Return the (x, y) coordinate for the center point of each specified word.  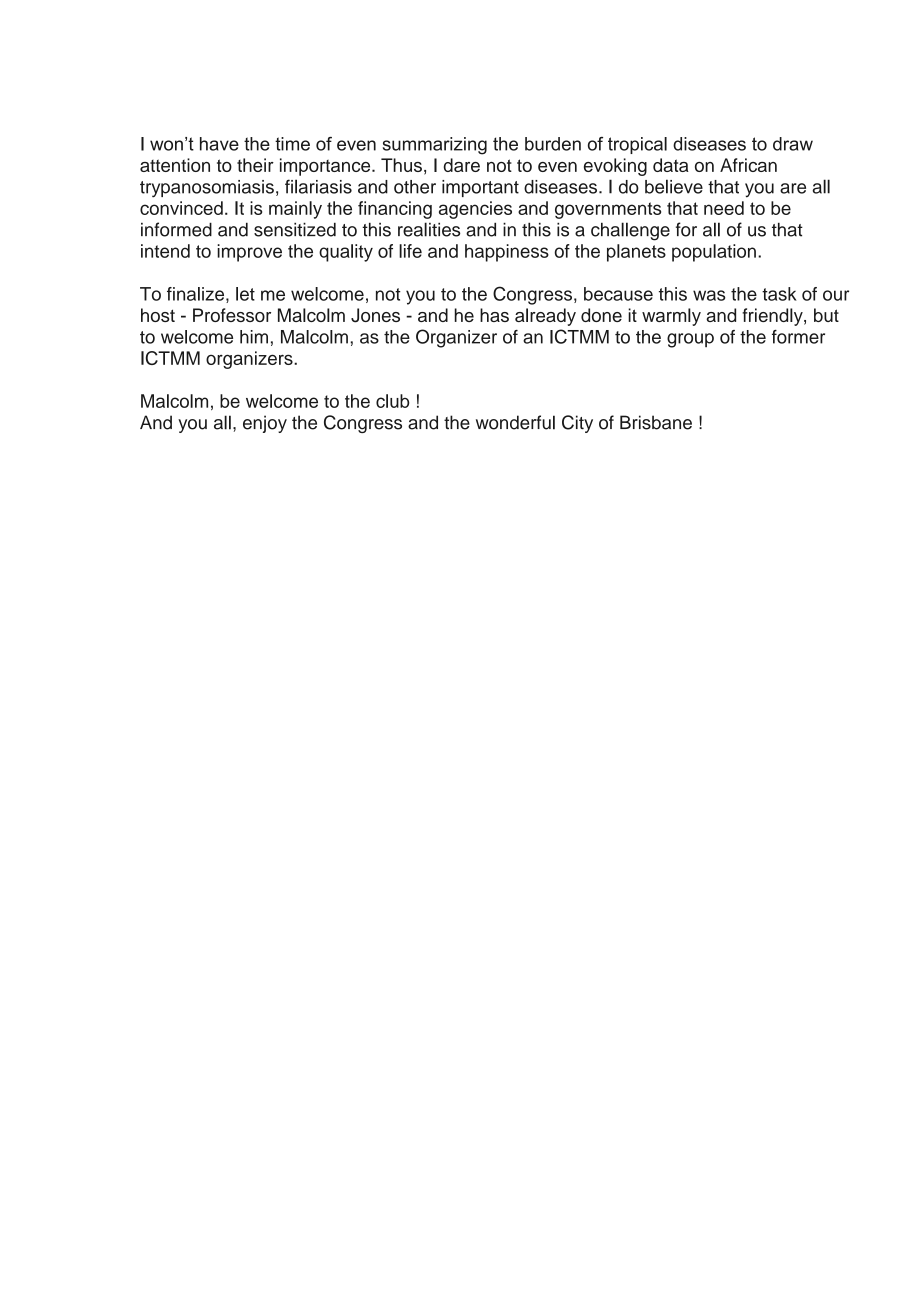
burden (553, 144)
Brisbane (656, 422)
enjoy (265, 424)
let (245, 294)
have (219, 144)
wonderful (515, 422)
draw (793, 144)
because (618, 294)
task (779, 294)
